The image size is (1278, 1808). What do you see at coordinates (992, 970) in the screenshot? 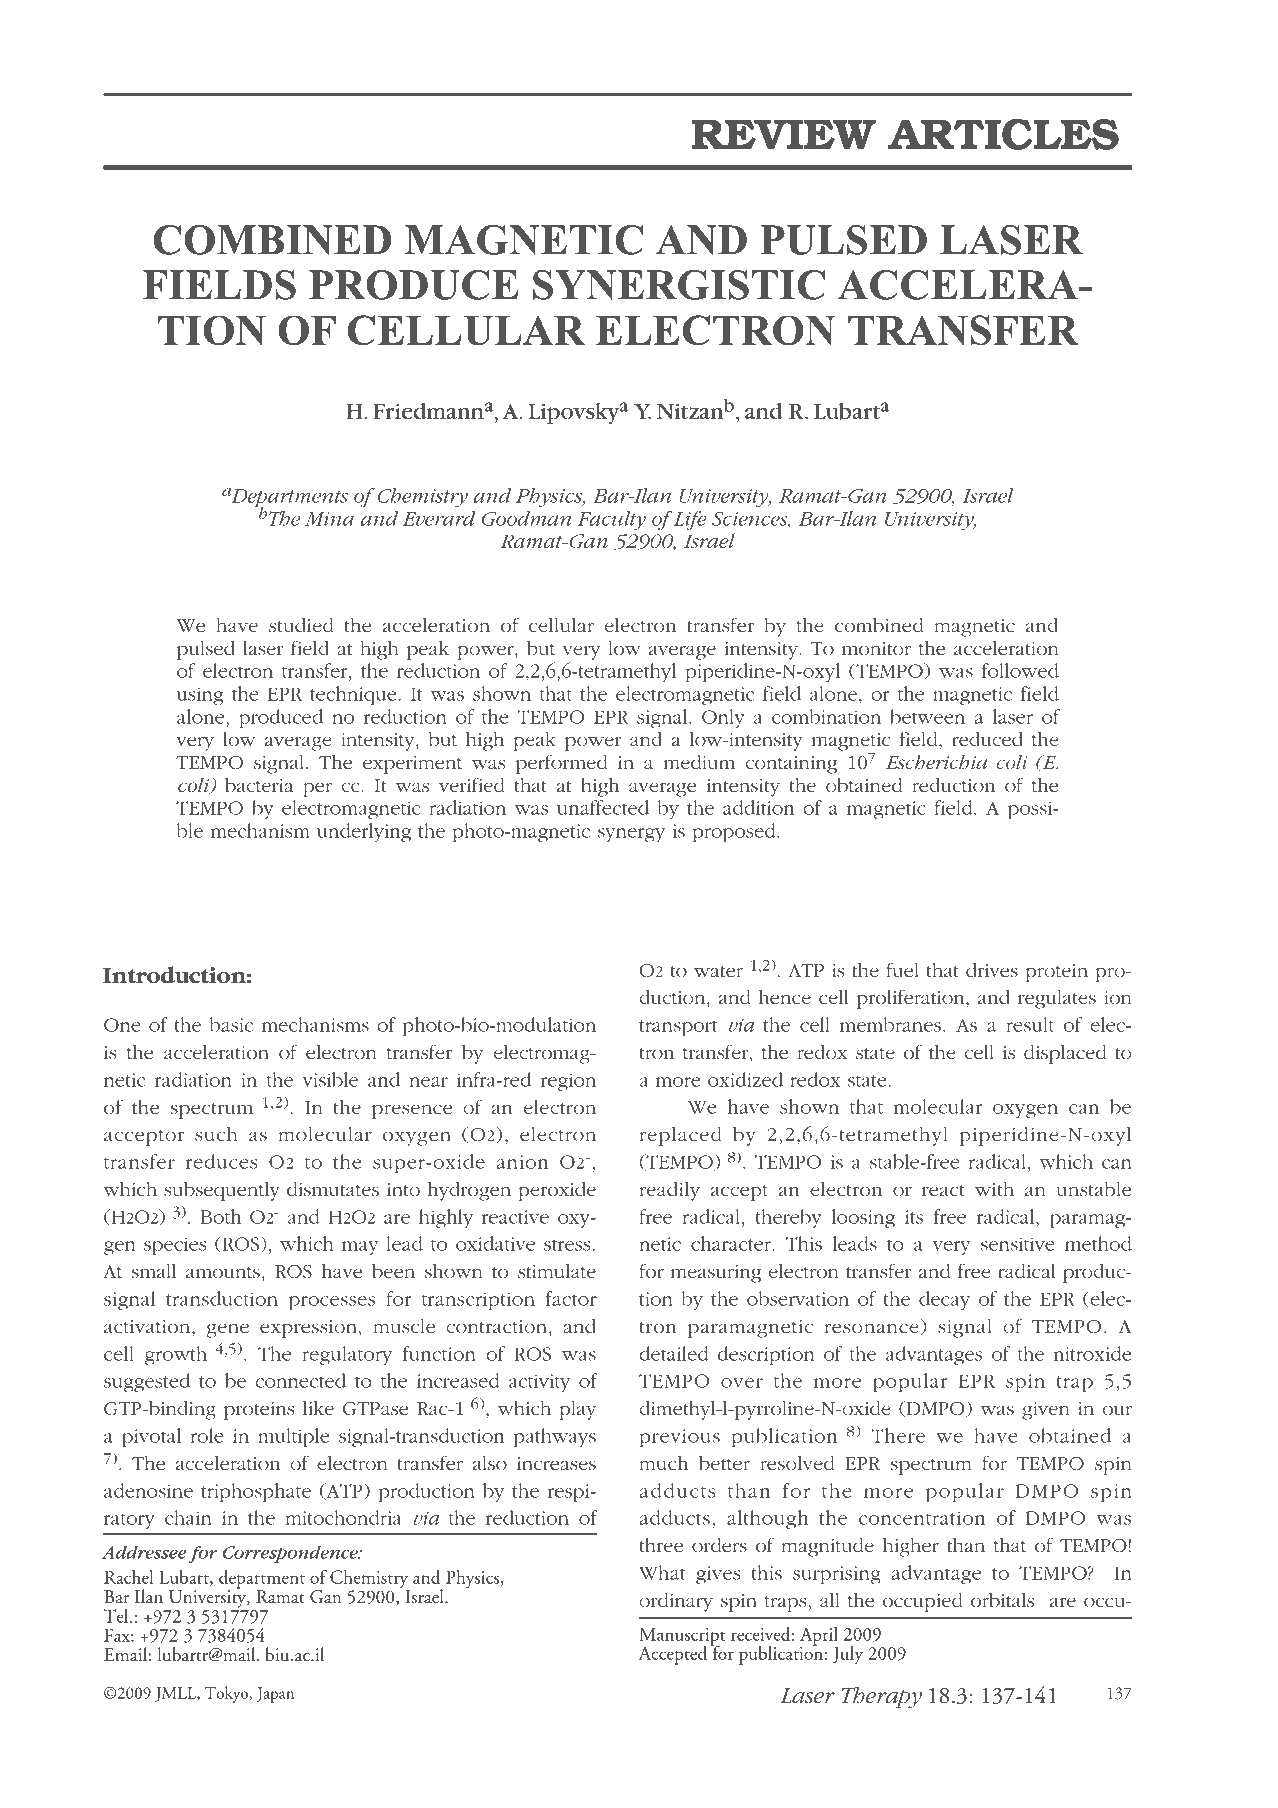
I see `drives` at bounding box center [992, 970].
